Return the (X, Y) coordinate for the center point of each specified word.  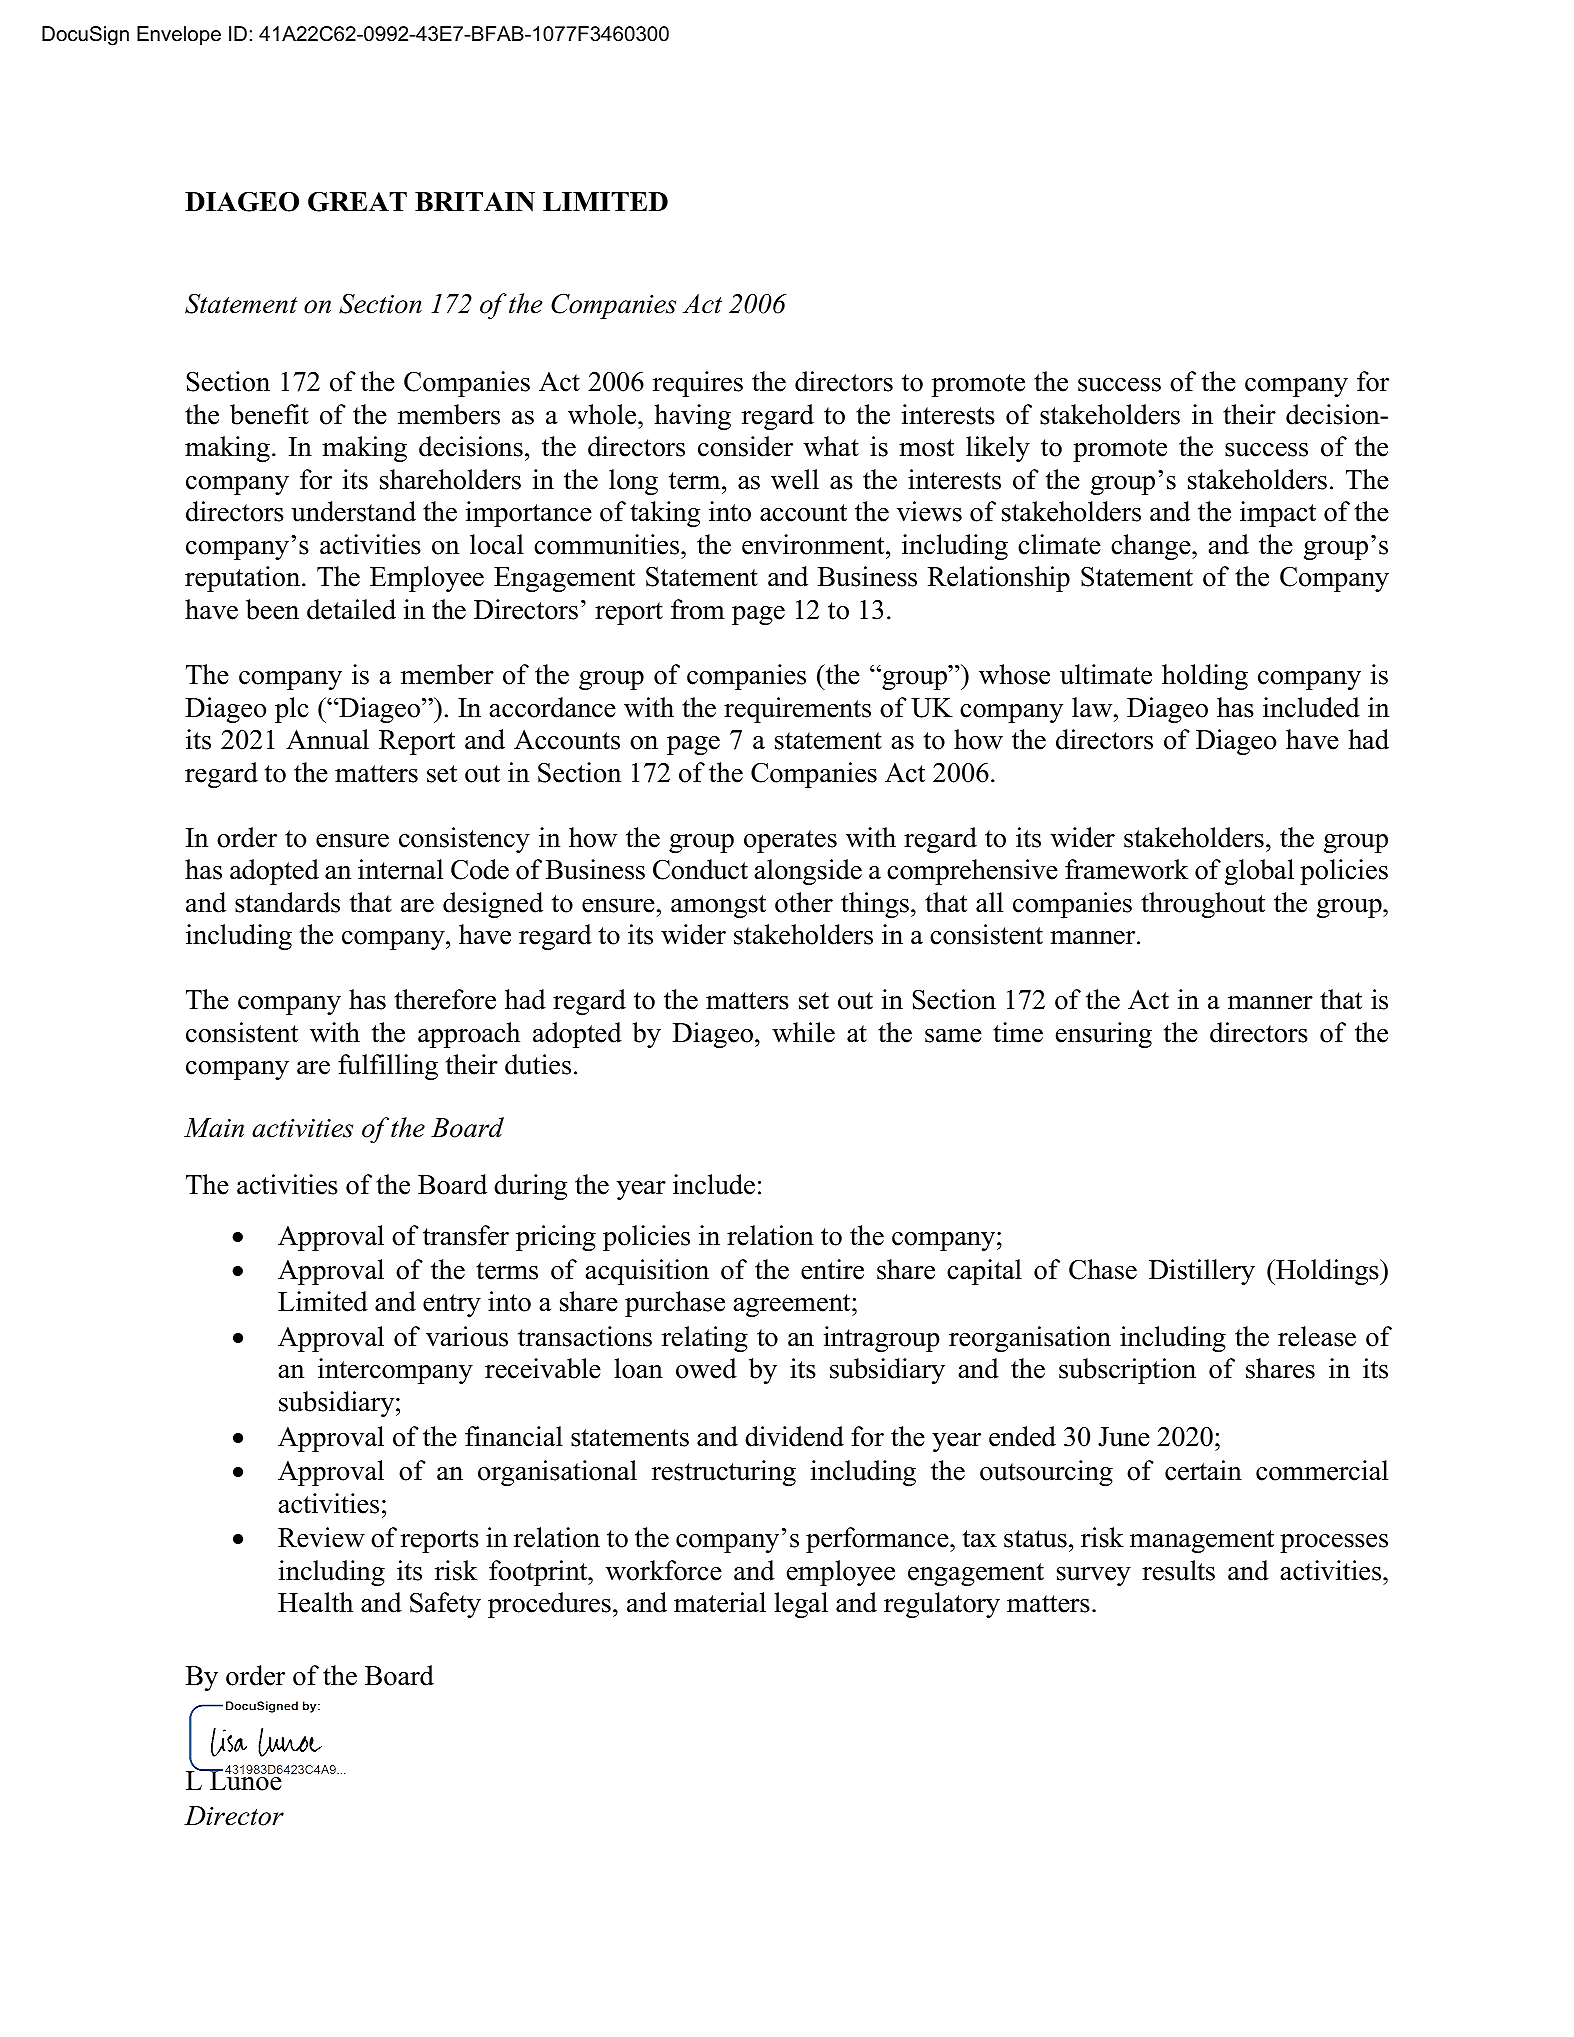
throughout (1203, 905)
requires (698, 384)
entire (832, 1269)
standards (287, 902)
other (804, 902)
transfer (466, 1235)
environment (814, 544)
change (1152, 547)
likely (998, 449)
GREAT (357, 201)
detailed (351, 609)
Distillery (1202, 1272)
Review (321, 1537)
